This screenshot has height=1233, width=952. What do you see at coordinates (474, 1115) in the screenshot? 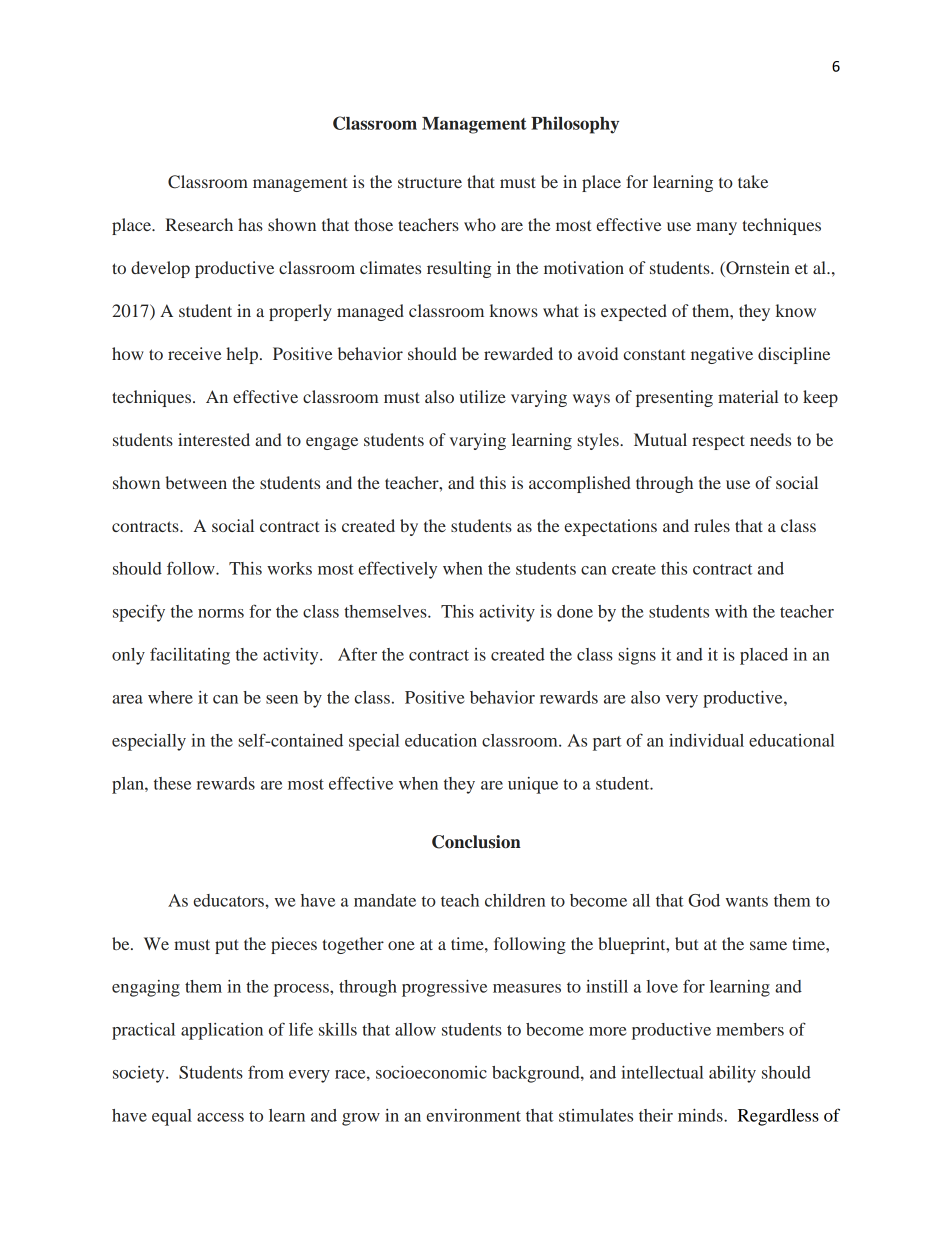
I see `environment` at bounding box center [474, 1115].
